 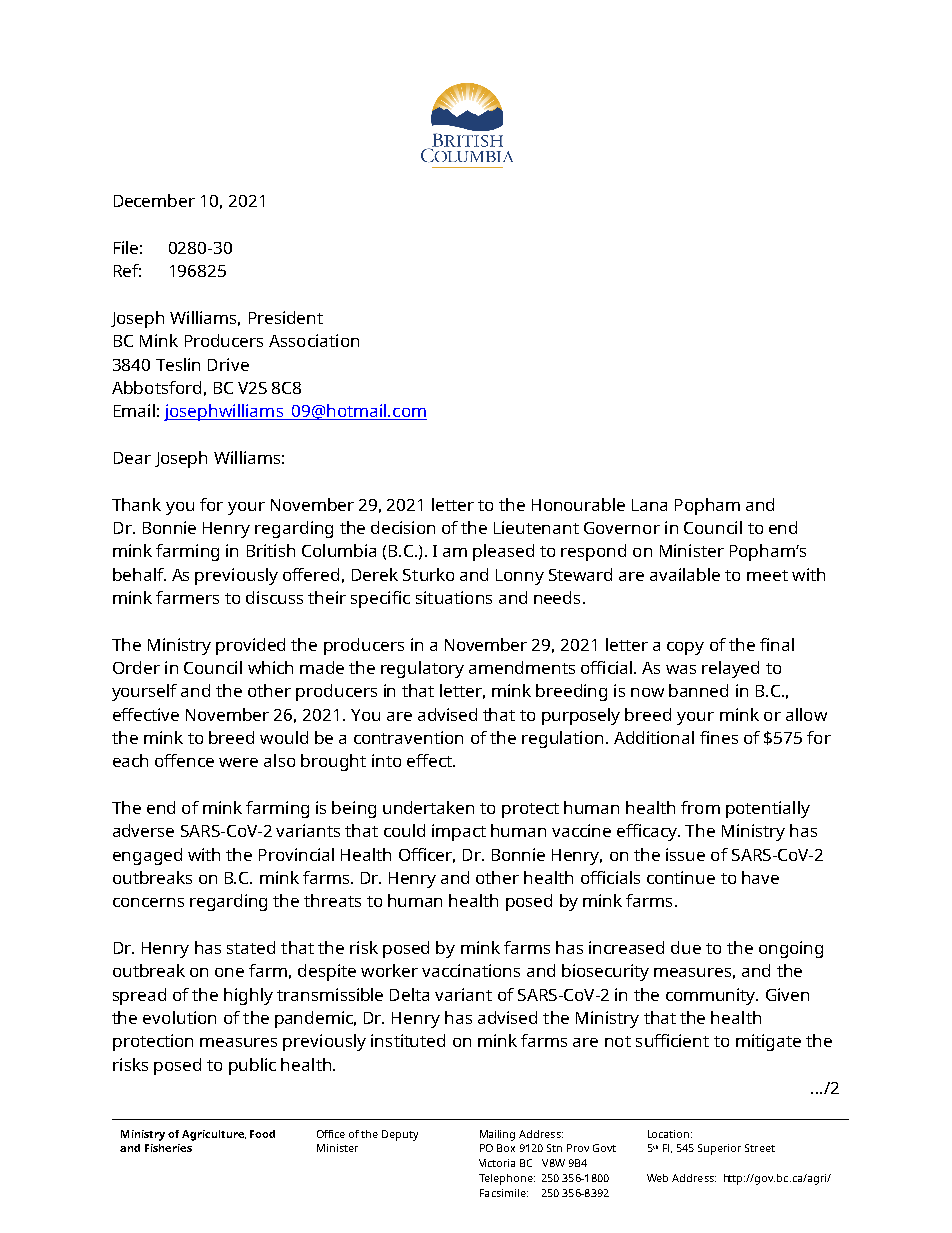 I want to click on which, so click(x=270, y=667).
